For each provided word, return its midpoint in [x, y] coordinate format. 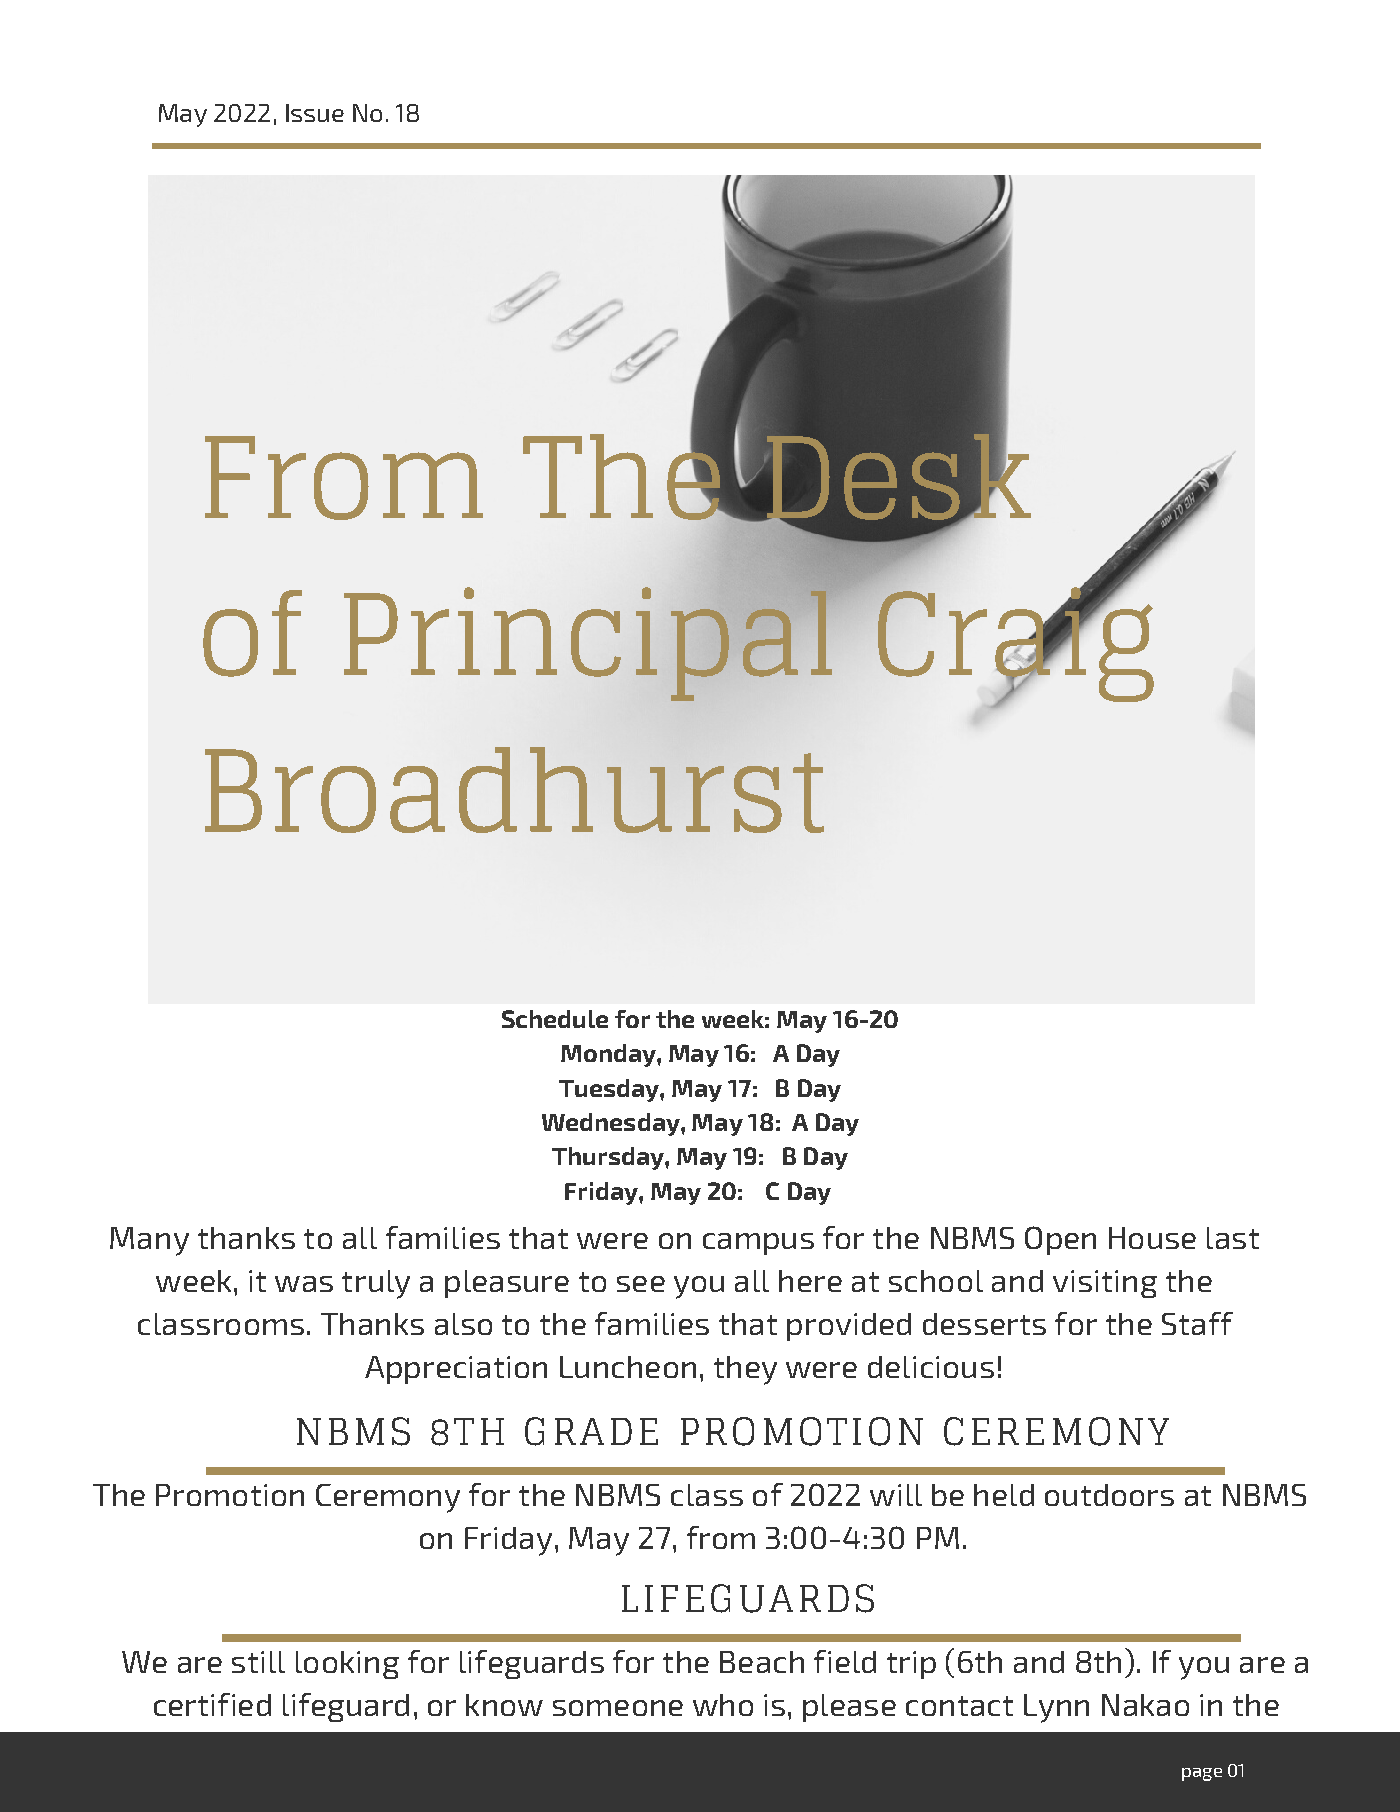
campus [758, 1244]
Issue [315, 113]
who [723, 1705]
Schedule [555, 1019]
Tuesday [610, 1090]
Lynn [1056, 1708]
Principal [589, 642]
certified [212, 1704]
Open [1060, 1240]
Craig [1015, 644]
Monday [609, 1055]
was [304, 1284]
